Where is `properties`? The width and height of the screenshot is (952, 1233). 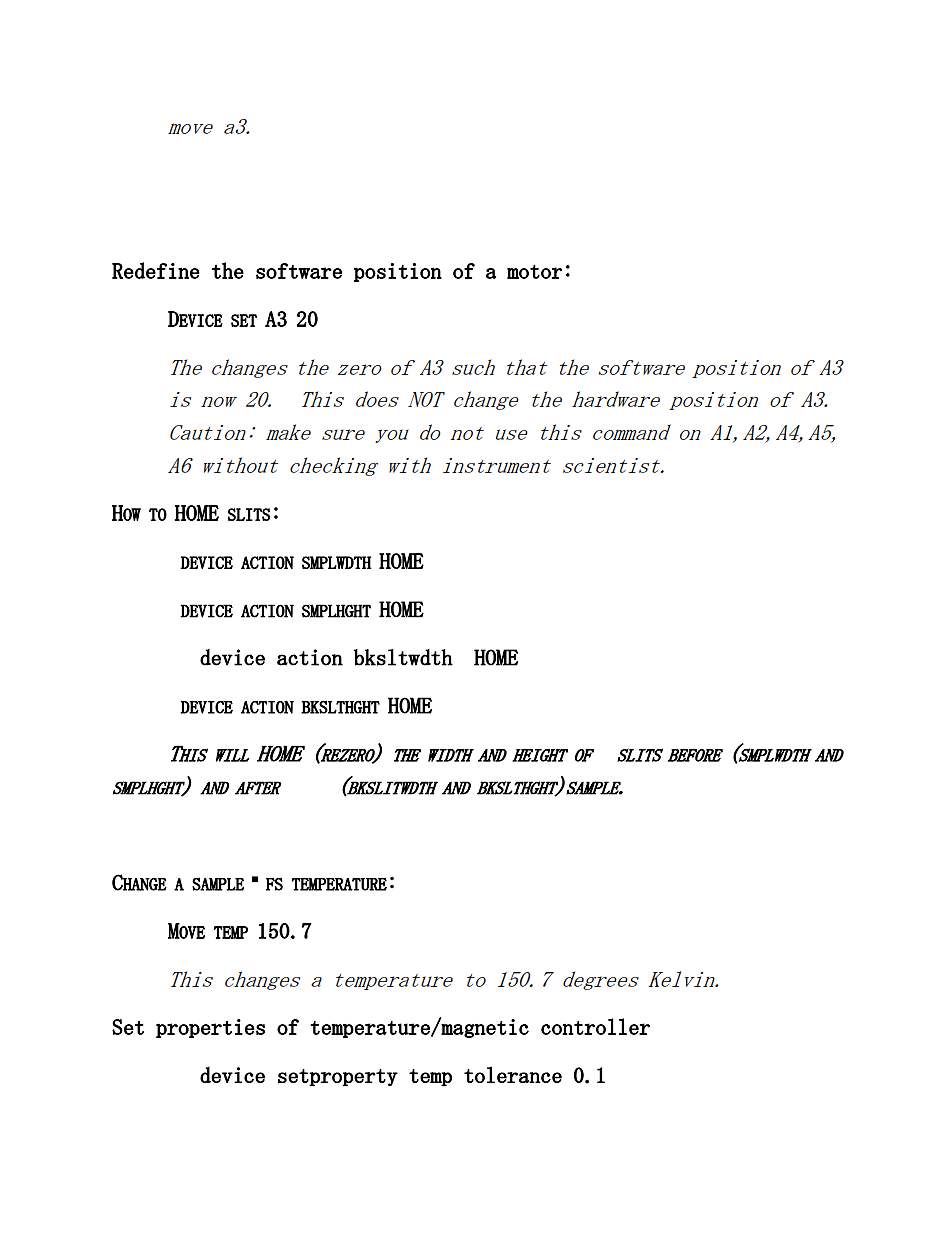
properties is located at coordinates (210, 1028).
